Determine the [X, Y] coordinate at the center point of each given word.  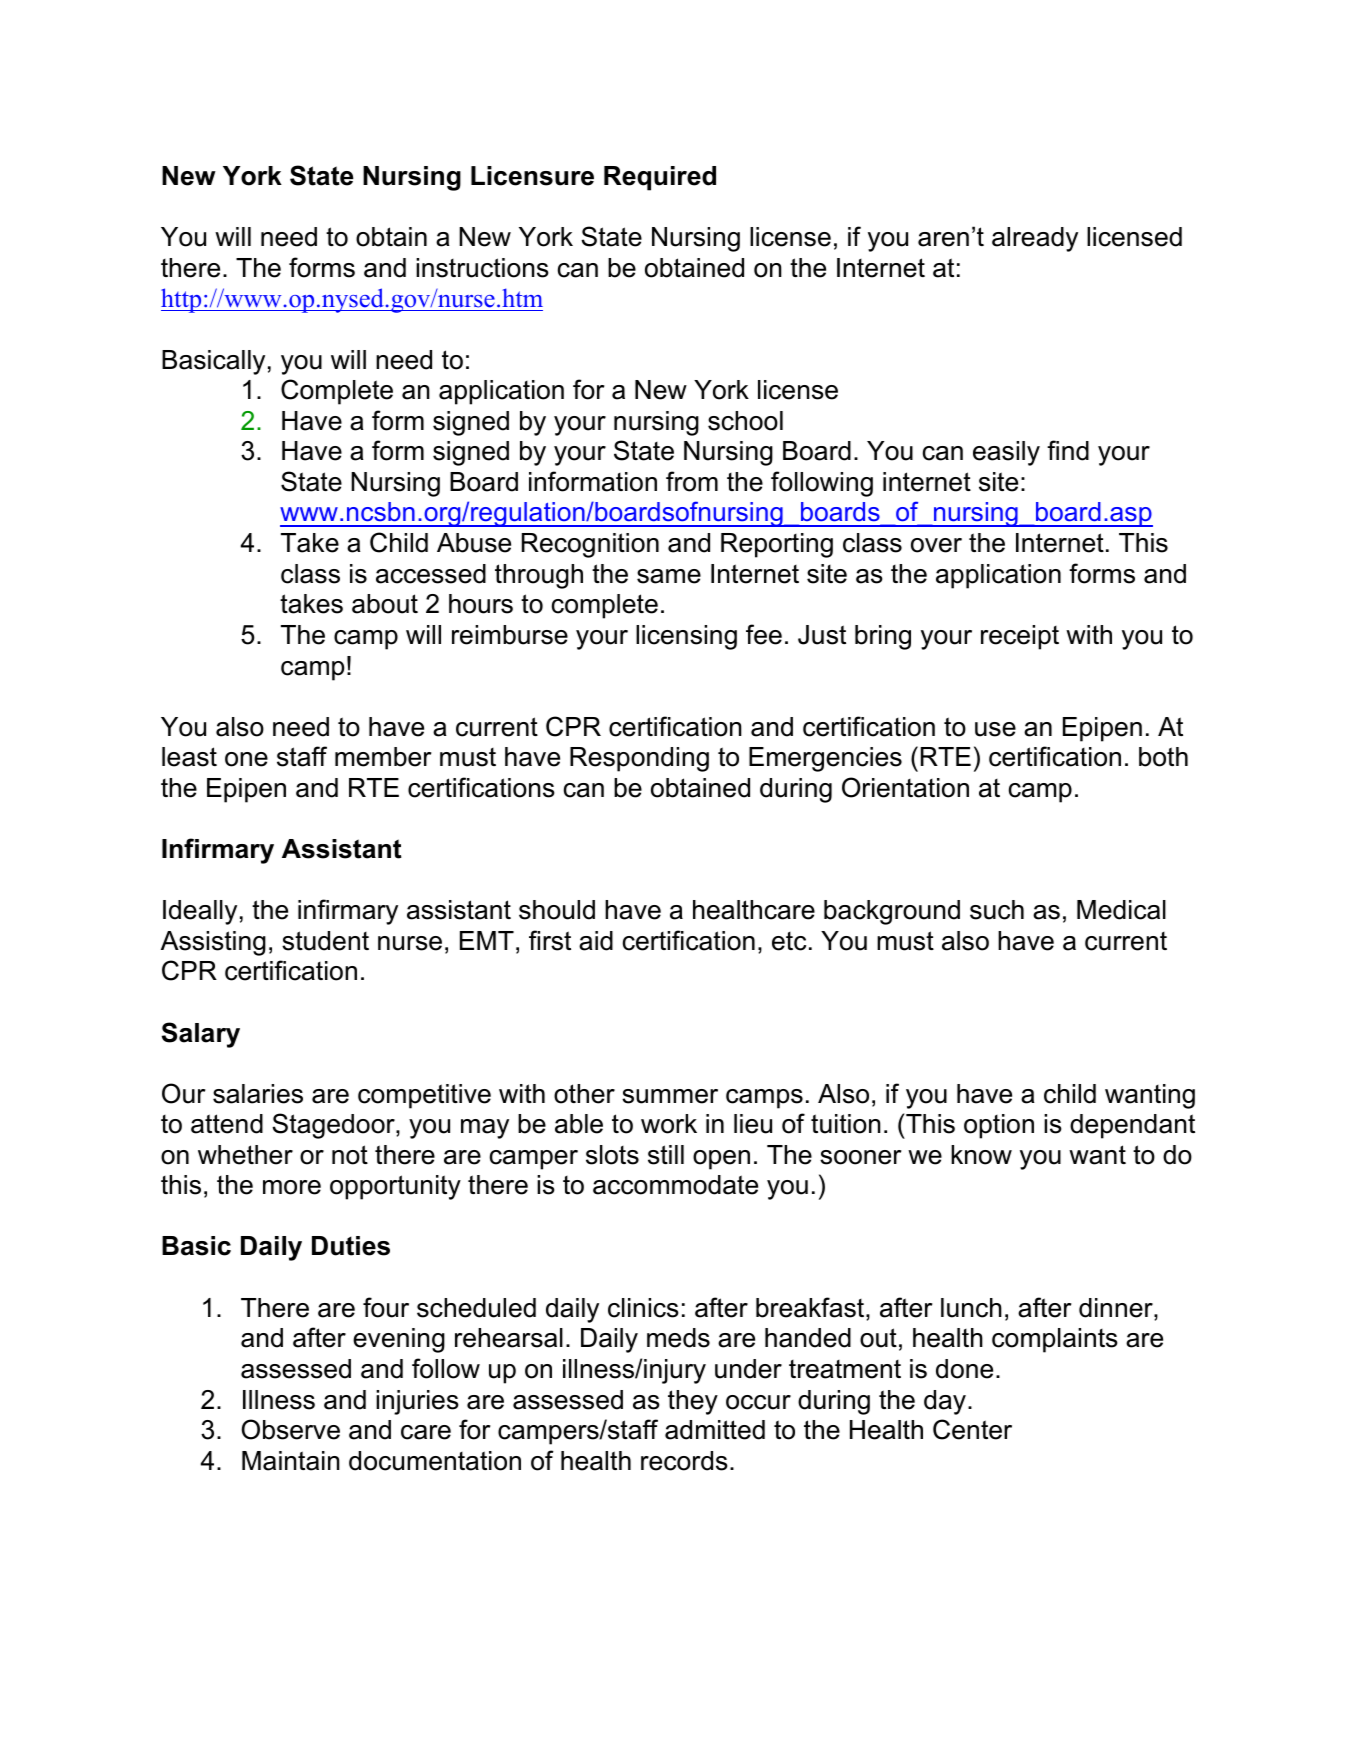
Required [660, 178]
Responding [639, 759]
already [1035, 239]
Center [972, 1429]
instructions [482, 268]
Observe [291, 1429]
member [383, 757]
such [997, 910]
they [693, 1402]
